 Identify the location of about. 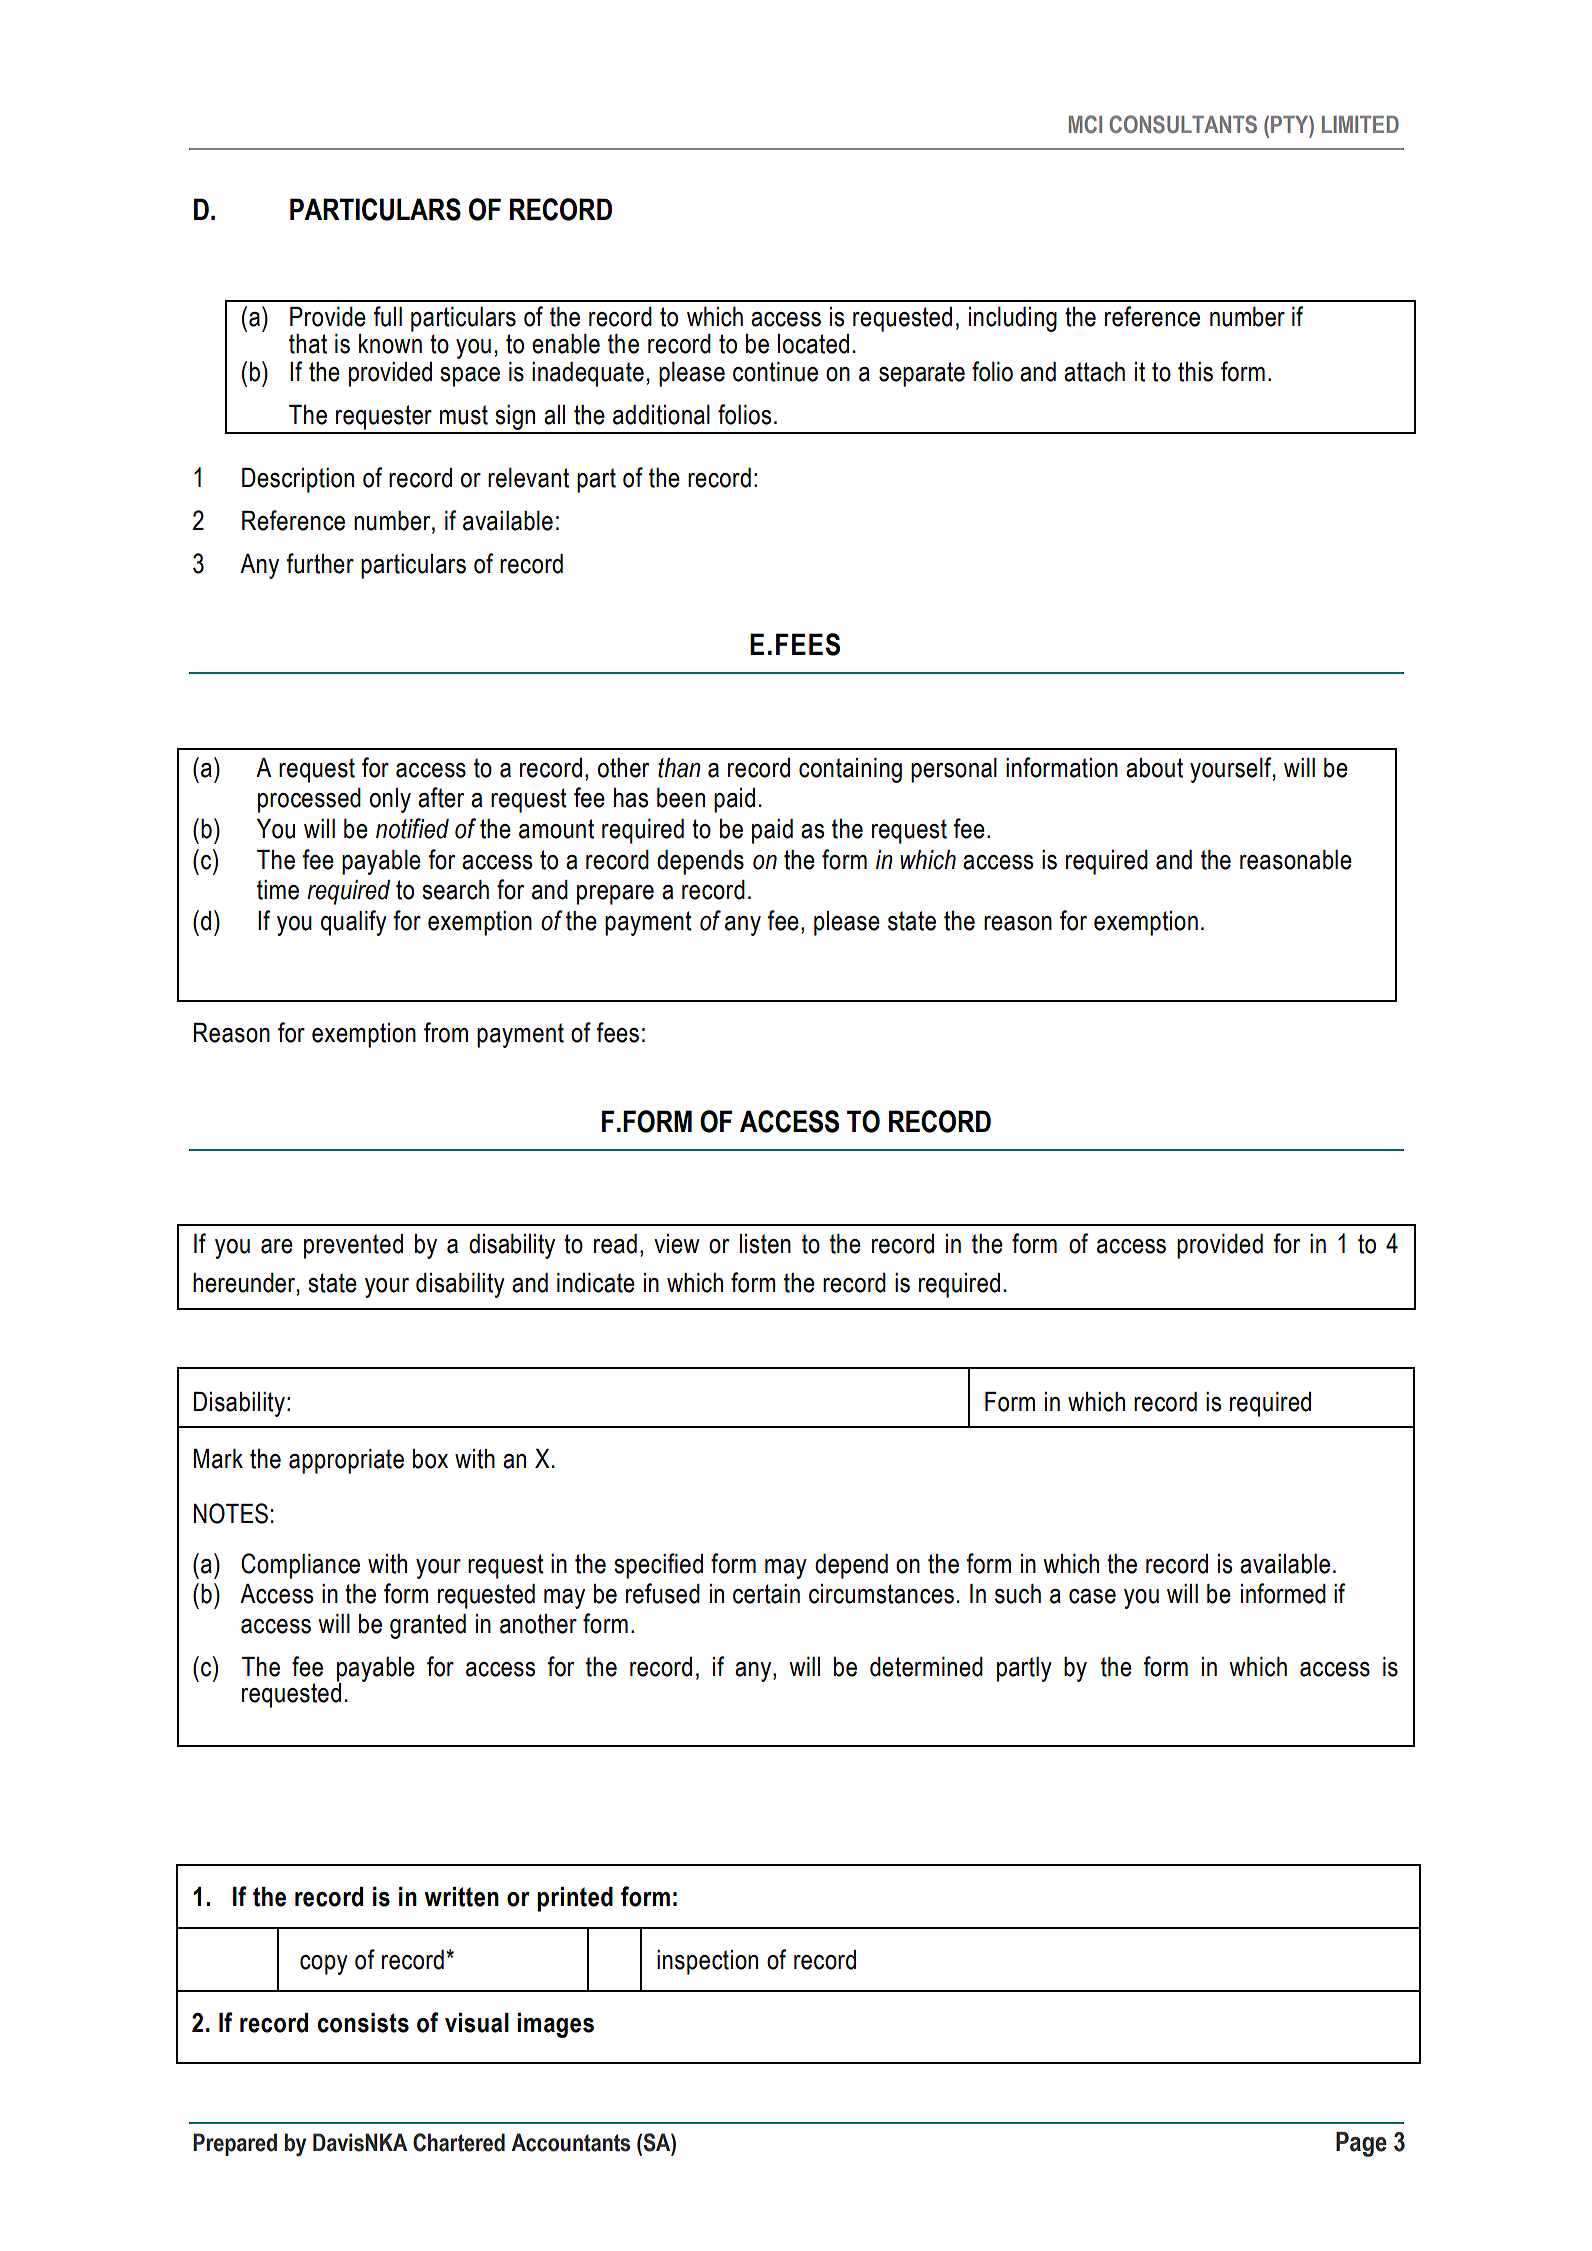
(1154, 768).
